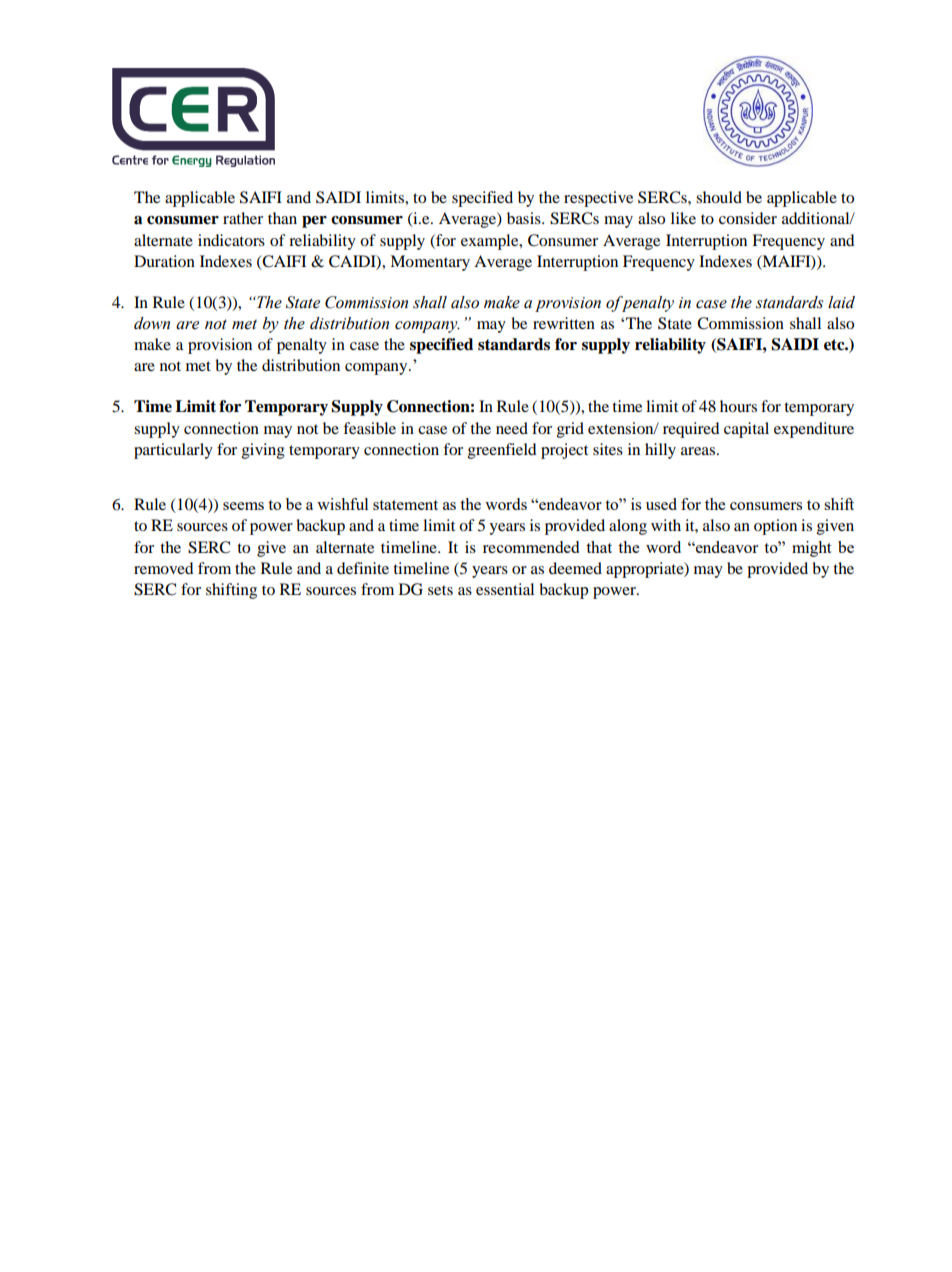 The width and height of the document is (952, 1272). Describe the element at coordinates (502, 451) in the document. I see `greenfield` at that location.
